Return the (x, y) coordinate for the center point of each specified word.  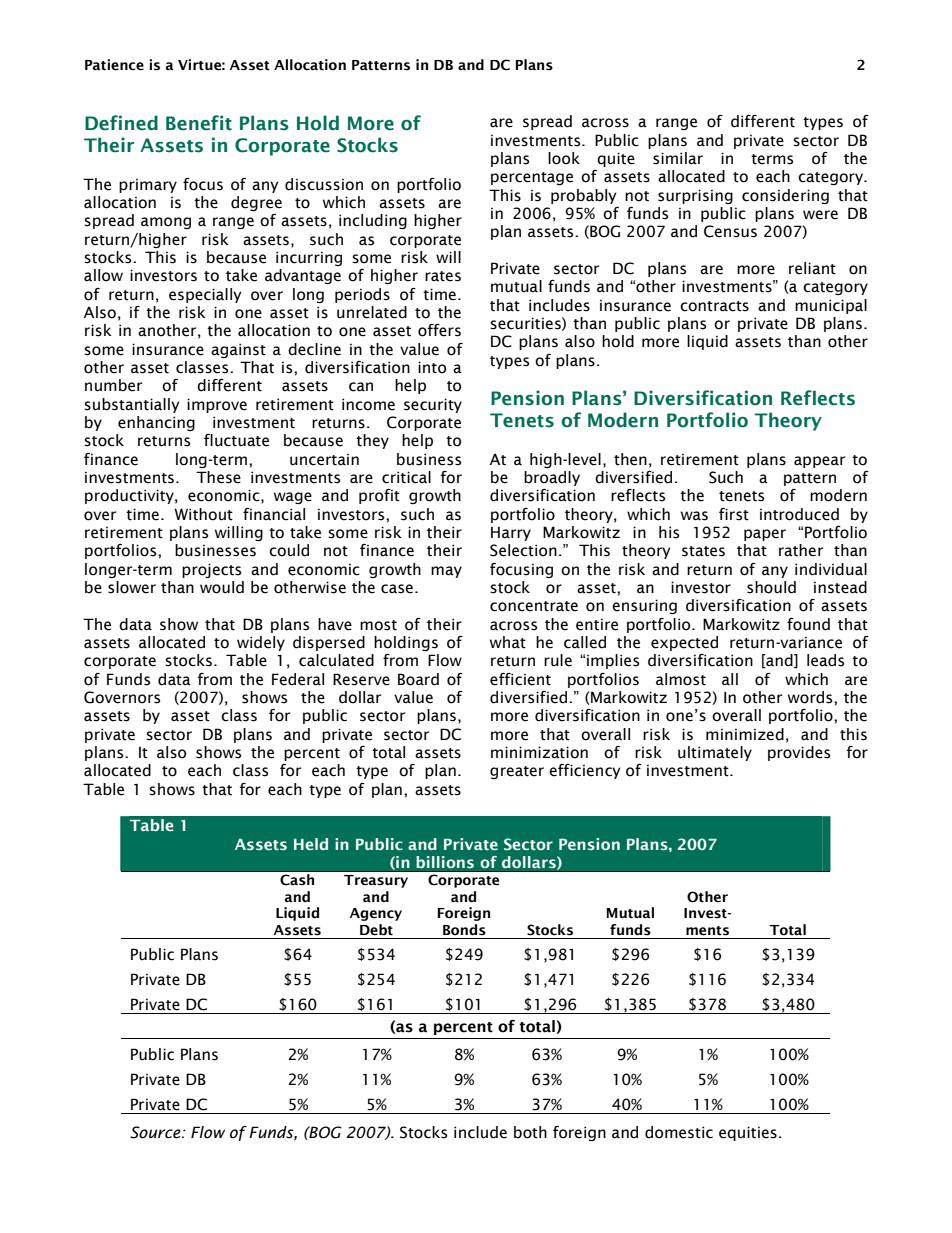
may (446, 572)
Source (156, 1132)
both (530, 1132)
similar (678, 158)
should (771, 587)
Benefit (199, 123)
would (222, 587)
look (564, 158)
